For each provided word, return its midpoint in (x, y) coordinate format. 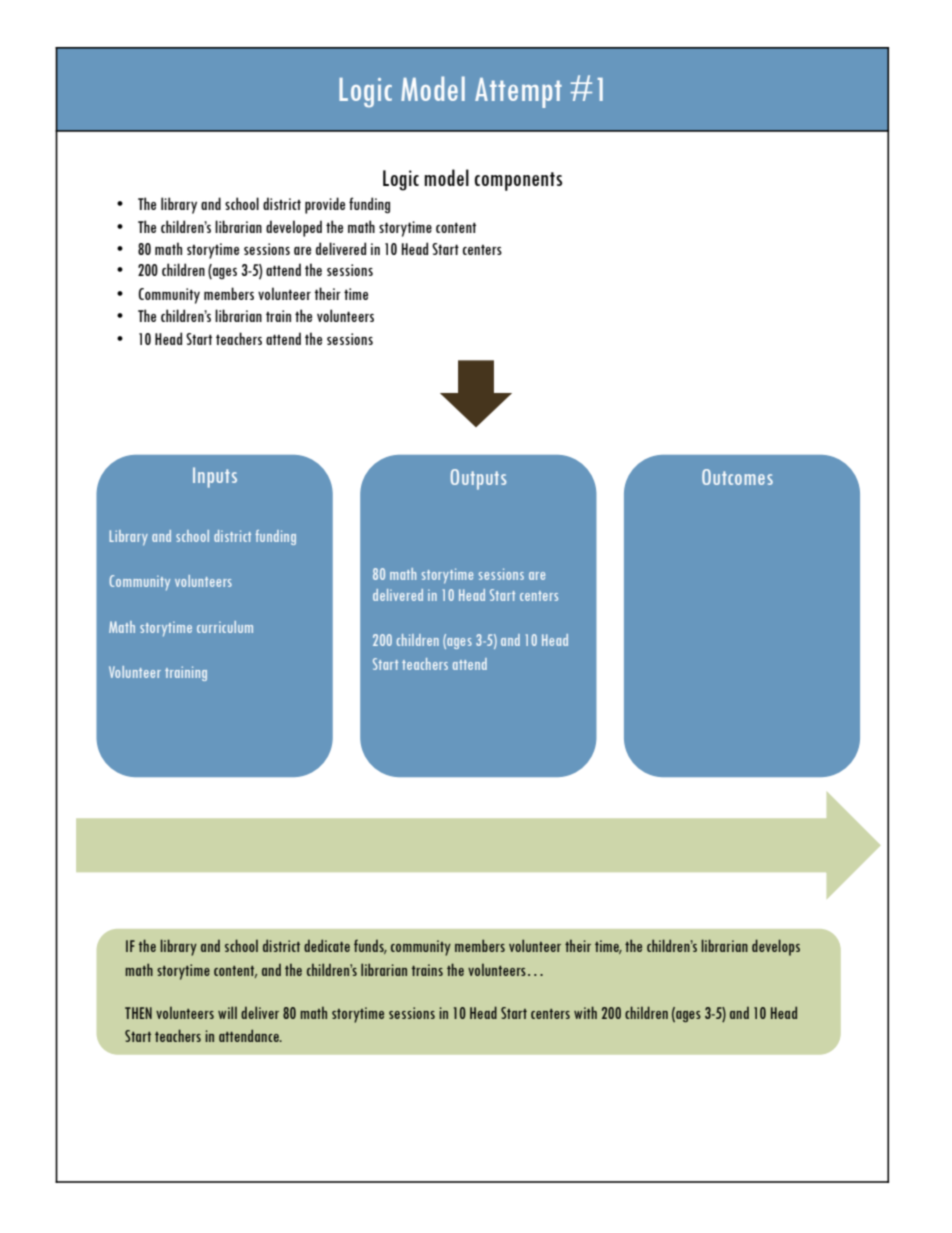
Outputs (478, 479)
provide (325, 205)
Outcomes (737, 477)
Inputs (215, 477)
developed (294, 228)
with (585, 1012)
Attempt (518, 93)
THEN (138, 1013)
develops (776, 947)
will (227, 1012)
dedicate (327, 945)
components (518, 181)
